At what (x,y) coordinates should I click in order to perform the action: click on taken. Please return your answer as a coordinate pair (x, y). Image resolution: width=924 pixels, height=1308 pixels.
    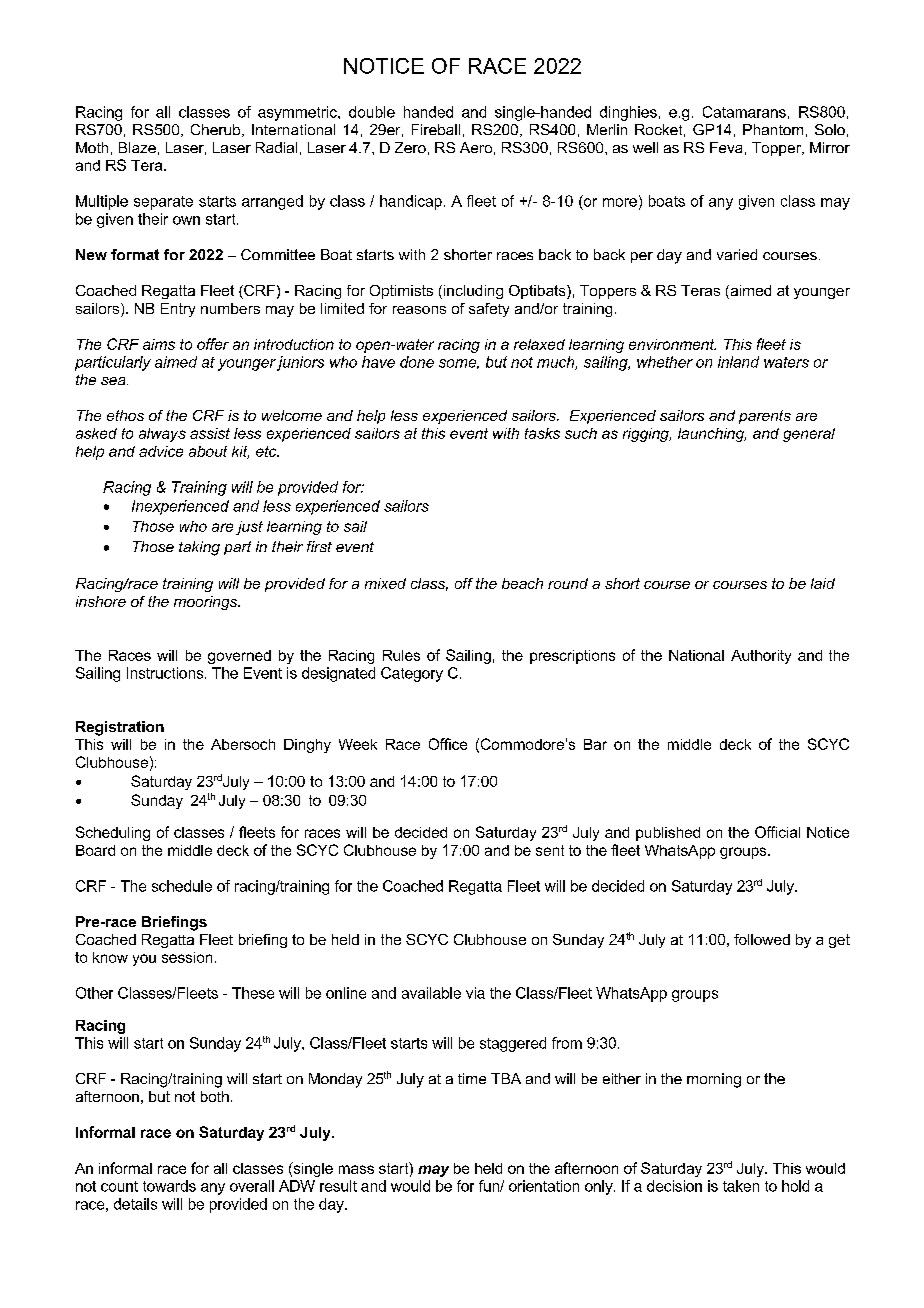
    Looking at the image, I should click on (741, 1186).
